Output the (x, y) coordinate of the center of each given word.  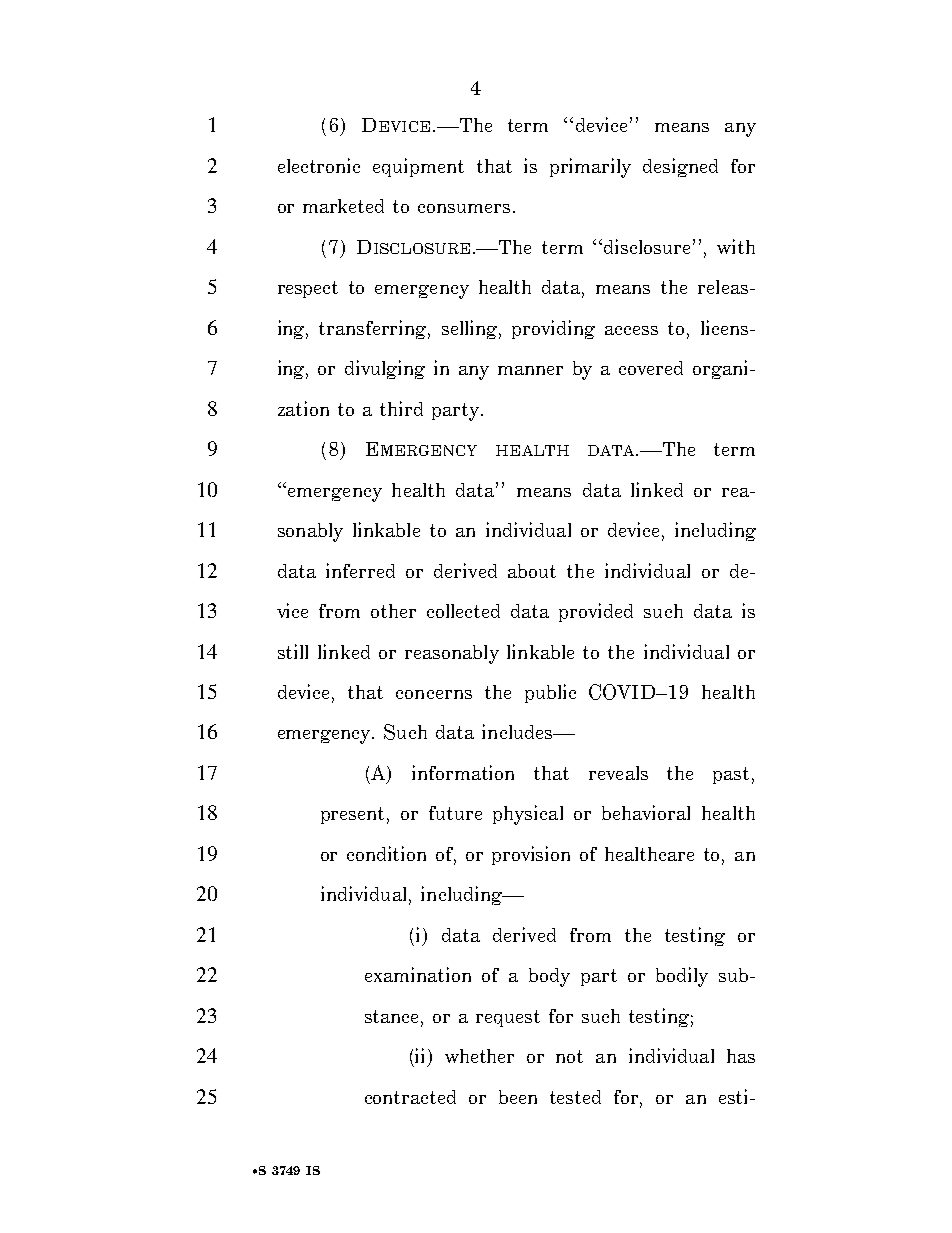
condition (386, 853)
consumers (464, 208)
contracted (410, 1097)
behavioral (646, 812)
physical (528, 815)
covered (651, 368)
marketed (343, 206)
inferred (360, 570)
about (532, 571)
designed (680, 167)
